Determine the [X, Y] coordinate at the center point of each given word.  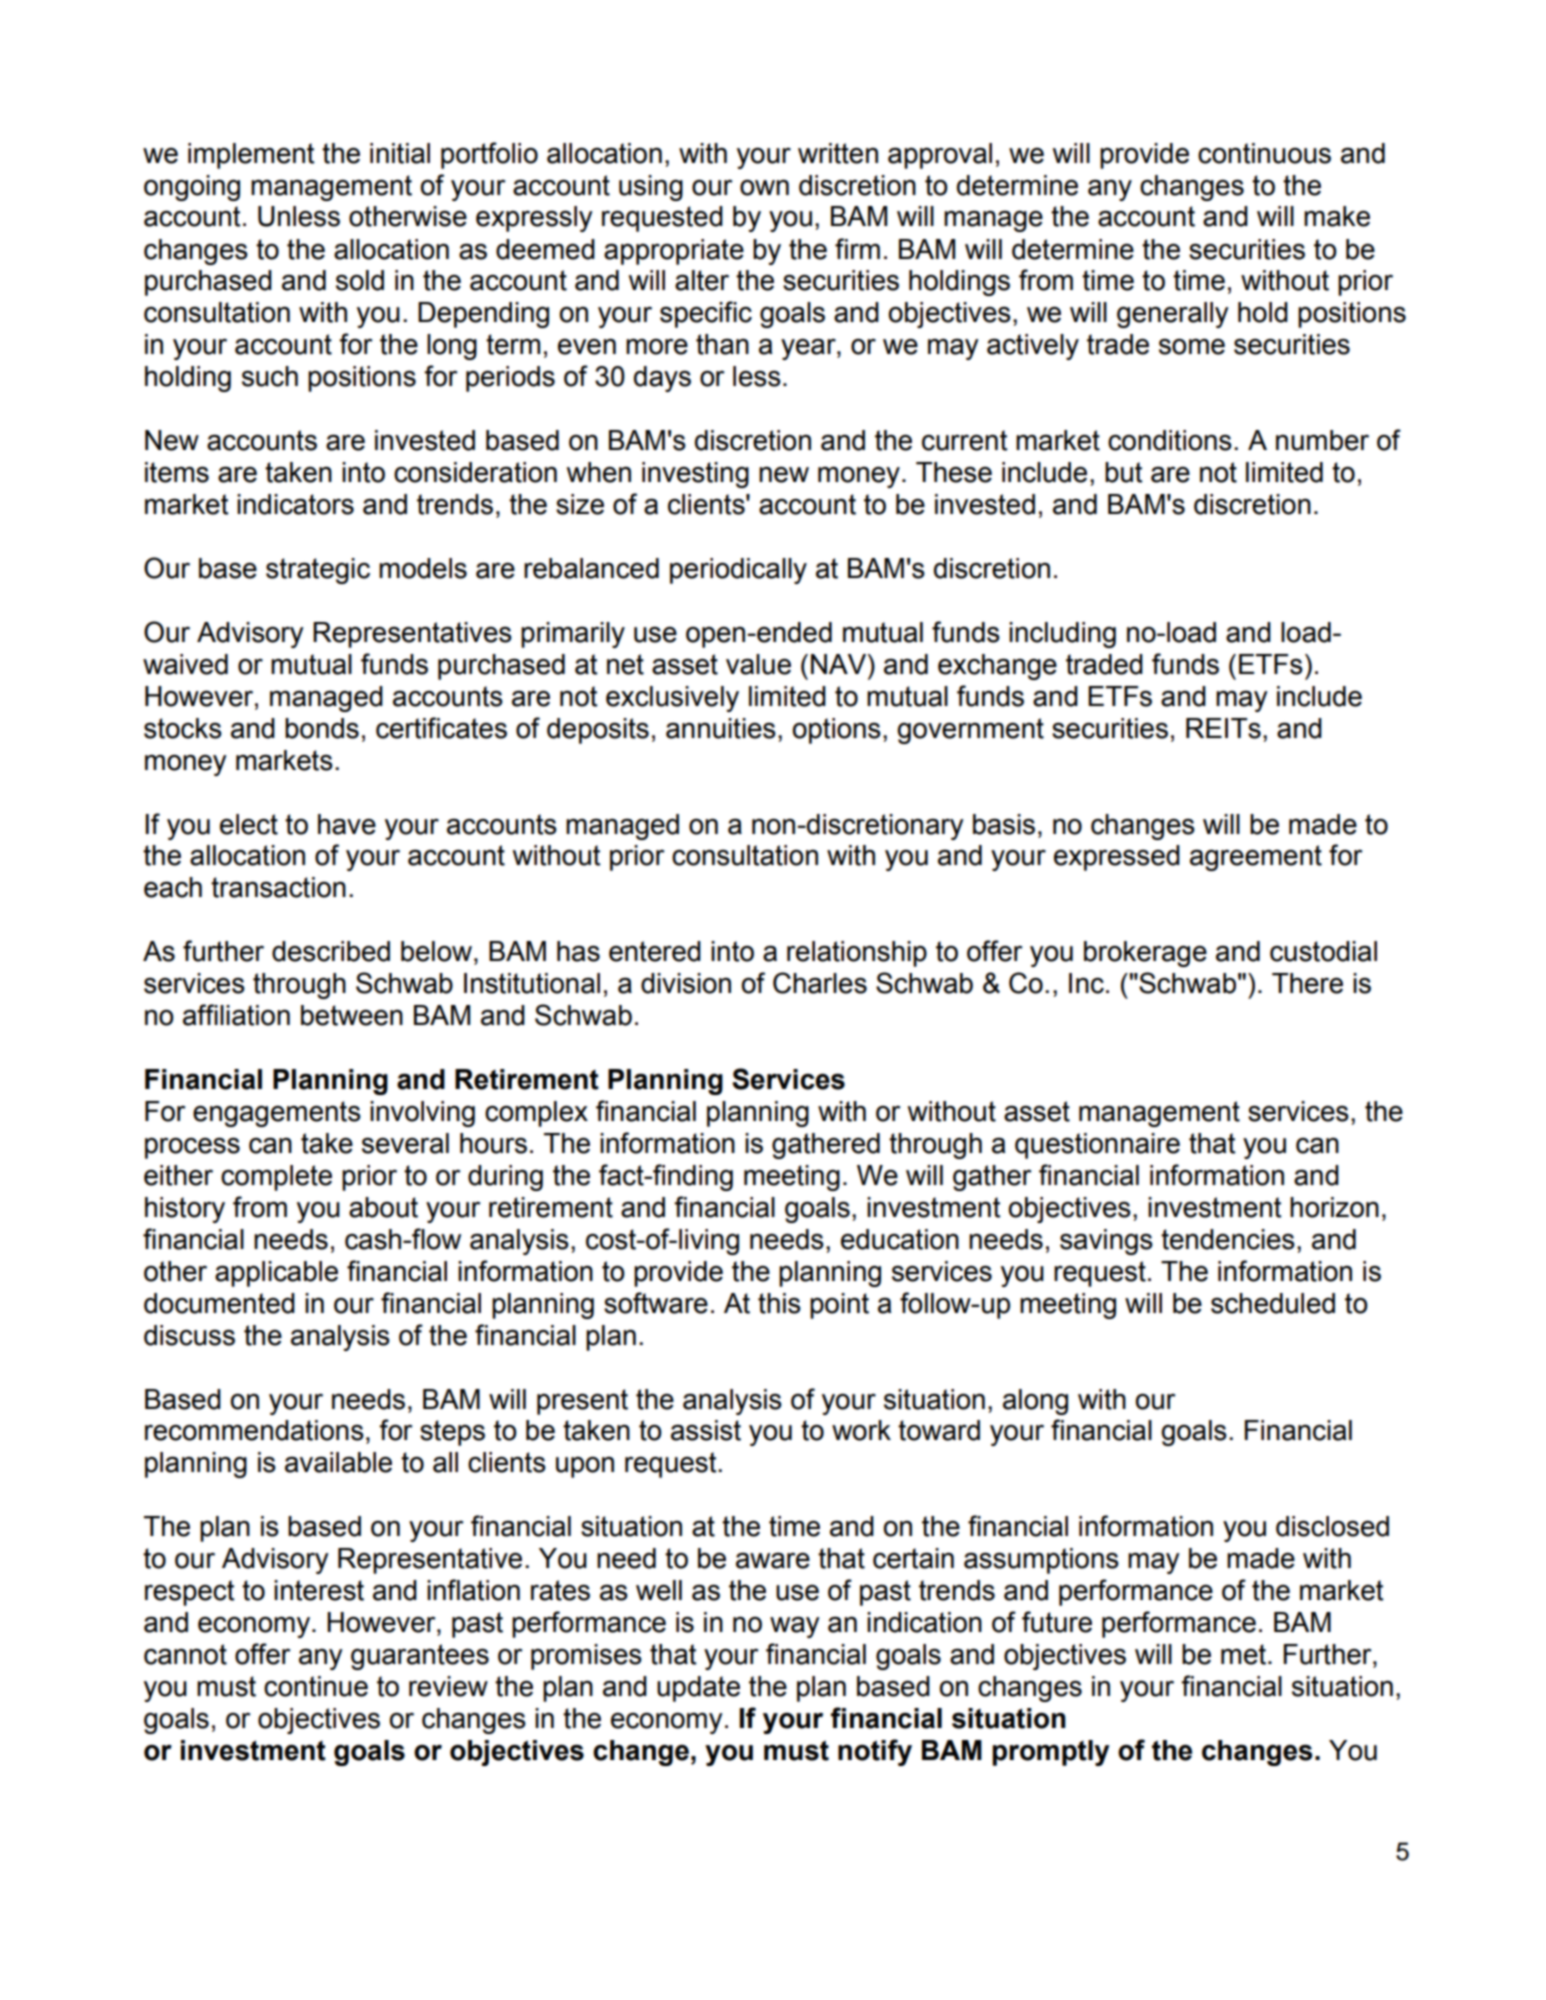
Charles [820, 983]
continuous [1264, 153]
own [764, 188]
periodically [738, 571]
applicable [276, 1274]
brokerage [1145, 954]
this [779, 1303]
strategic [318, 571]
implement [251, 156]
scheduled [1273, 1303]
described [331, 951]
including [1062, 635]
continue [316, 1686]
